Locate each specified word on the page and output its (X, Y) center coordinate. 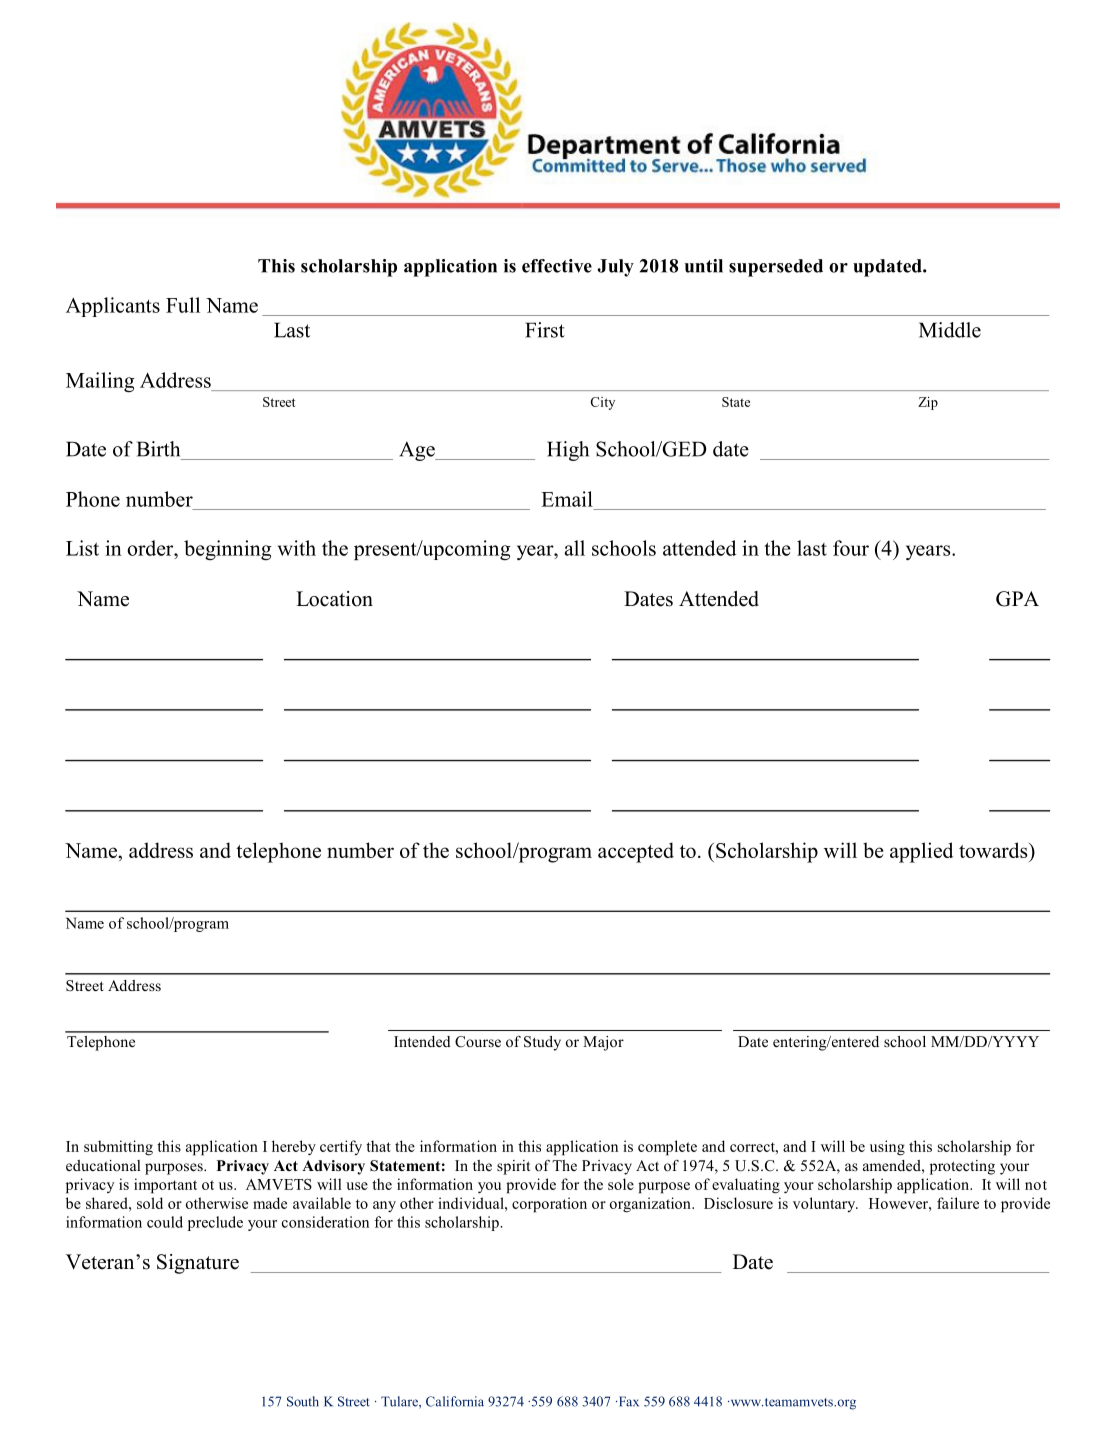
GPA (1017, 599)
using (887, 1148)
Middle (950, 330)
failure (958, 1203)
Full (183, 305)
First (545, 330)
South (303, 1401)
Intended (422, 1041)
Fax (627, 1401)
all (575, 548)
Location (334, 599)
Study (542, 1043)
